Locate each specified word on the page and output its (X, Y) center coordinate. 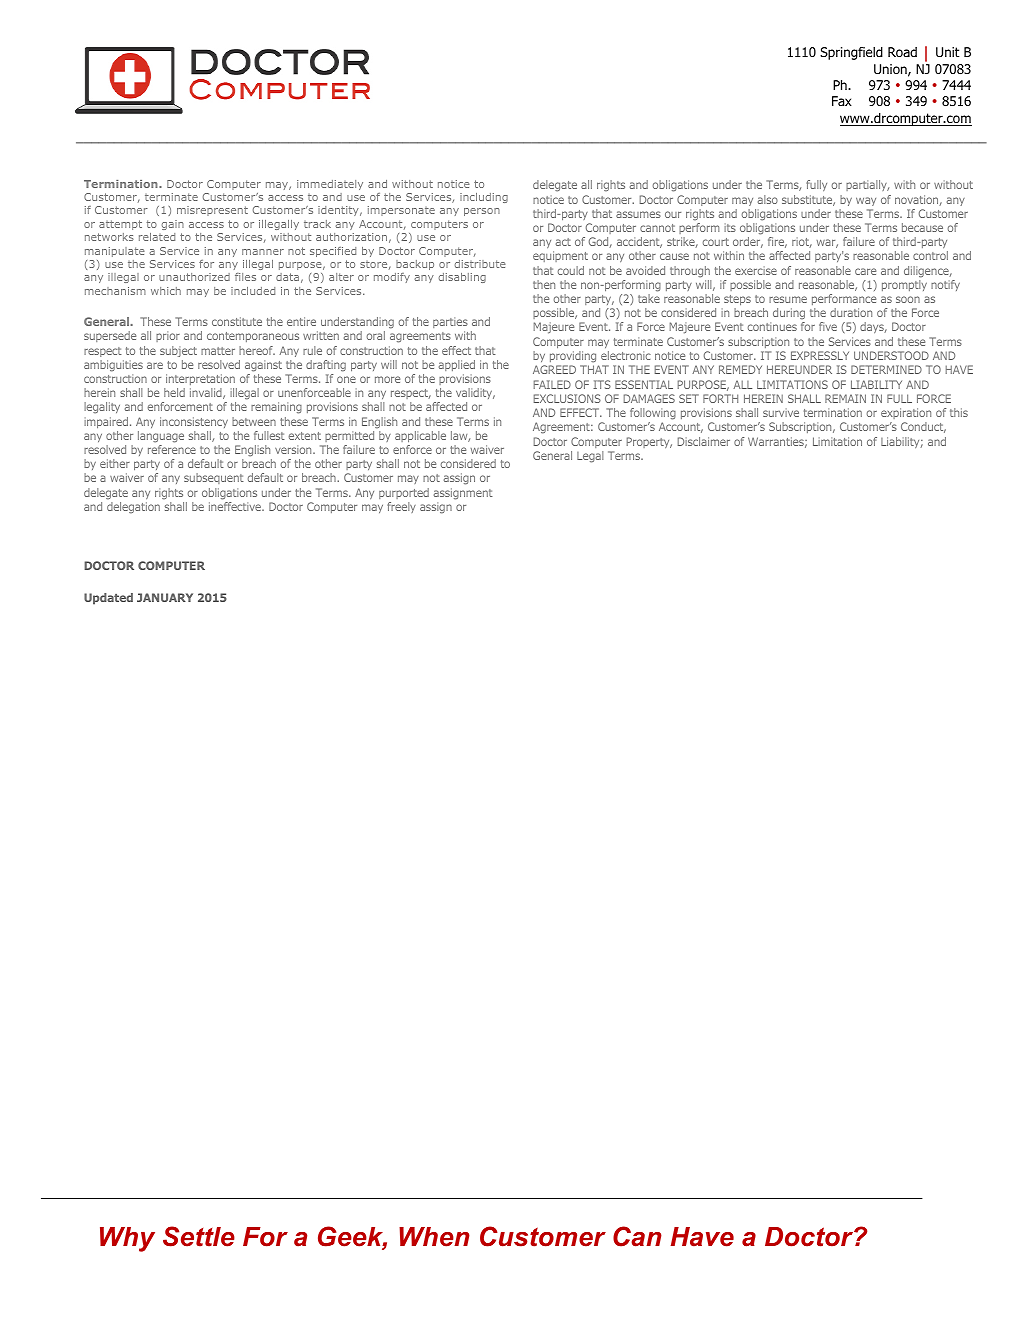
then (544, 284)
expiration (906, 415)
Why (127, 1239)
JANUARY (165, 597)
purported (404, 493)
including (484, 198)
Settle (199, 1236)
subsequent (214, 478)
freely (401, 507)
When (434, 1237)
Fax (842, 101)
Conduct (923, 427)
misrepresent (212, 211)
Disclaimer (704, 441)
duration (851, 312)
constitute (237, 321)
